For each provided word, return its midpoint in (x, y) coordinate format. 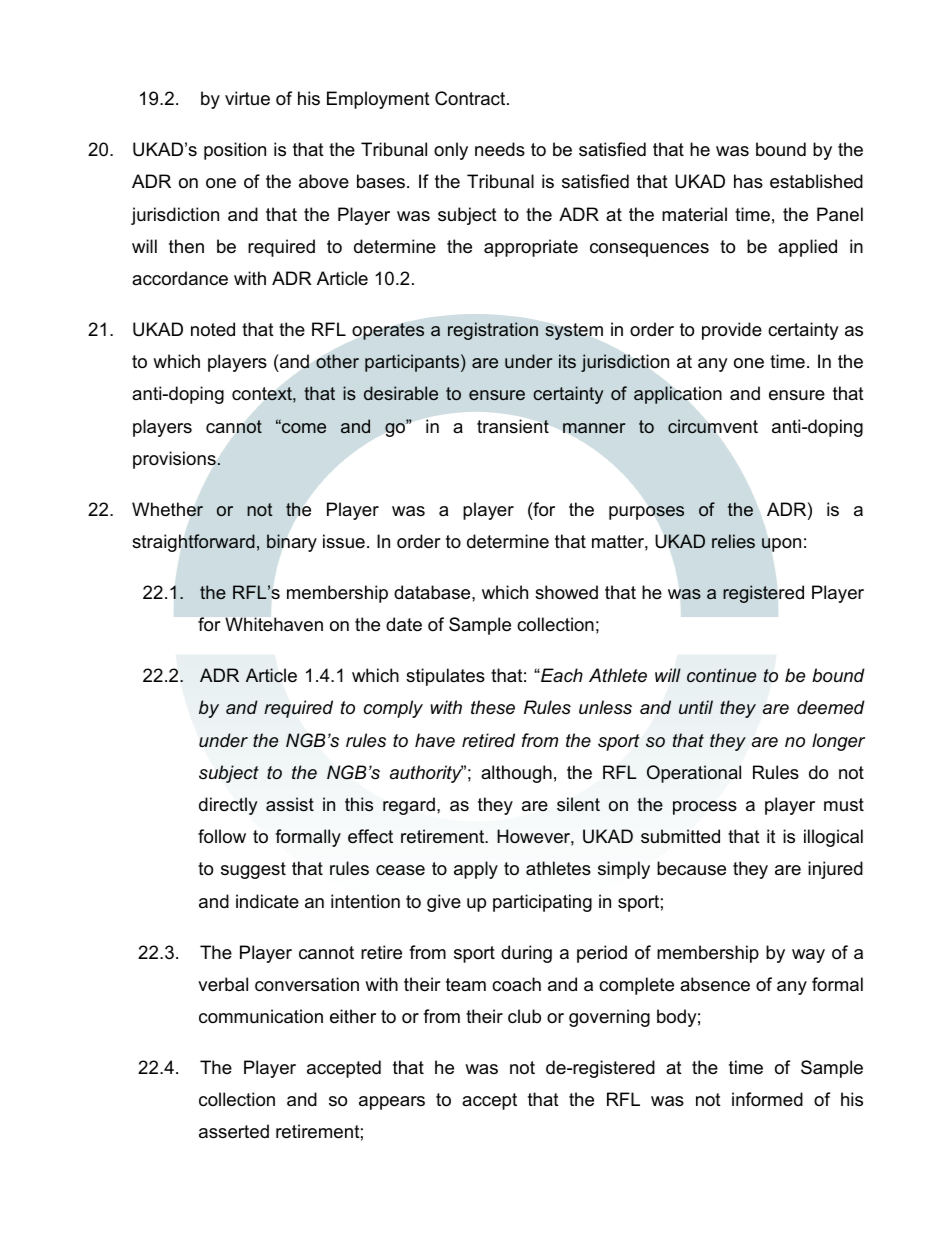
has (748, 181)
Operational (694, 774)
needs (500, 149)
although (516, 774)
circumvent (713, 426)
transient (513, 426)
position (235, 151)
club (524, 1016)
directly (228, 806)
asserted (234, 1131)
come (303, 427)
